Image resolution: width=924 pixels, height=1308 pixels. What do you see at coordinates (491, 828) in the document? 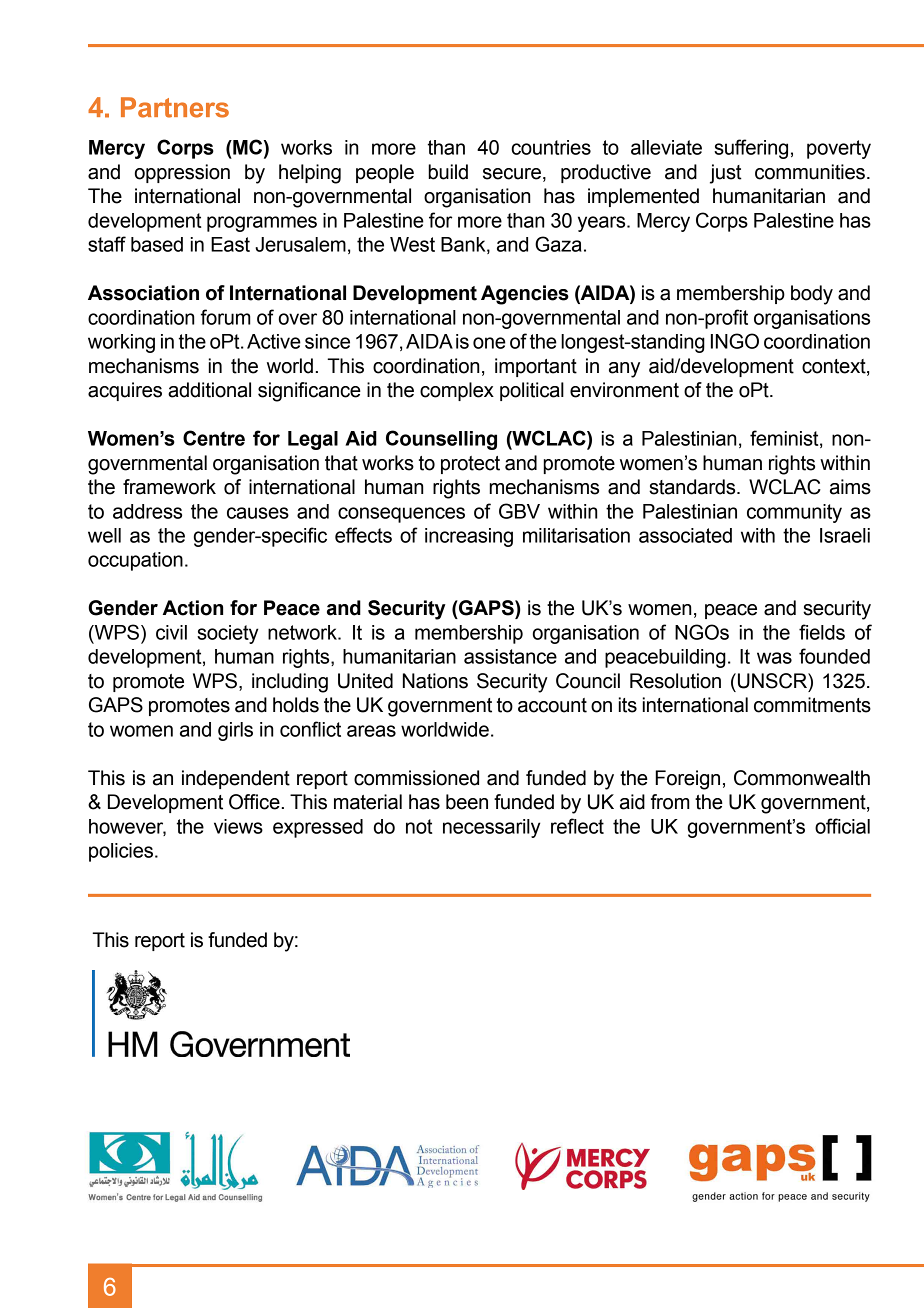
I see `necessarily` at bounding box center [491, 828].
